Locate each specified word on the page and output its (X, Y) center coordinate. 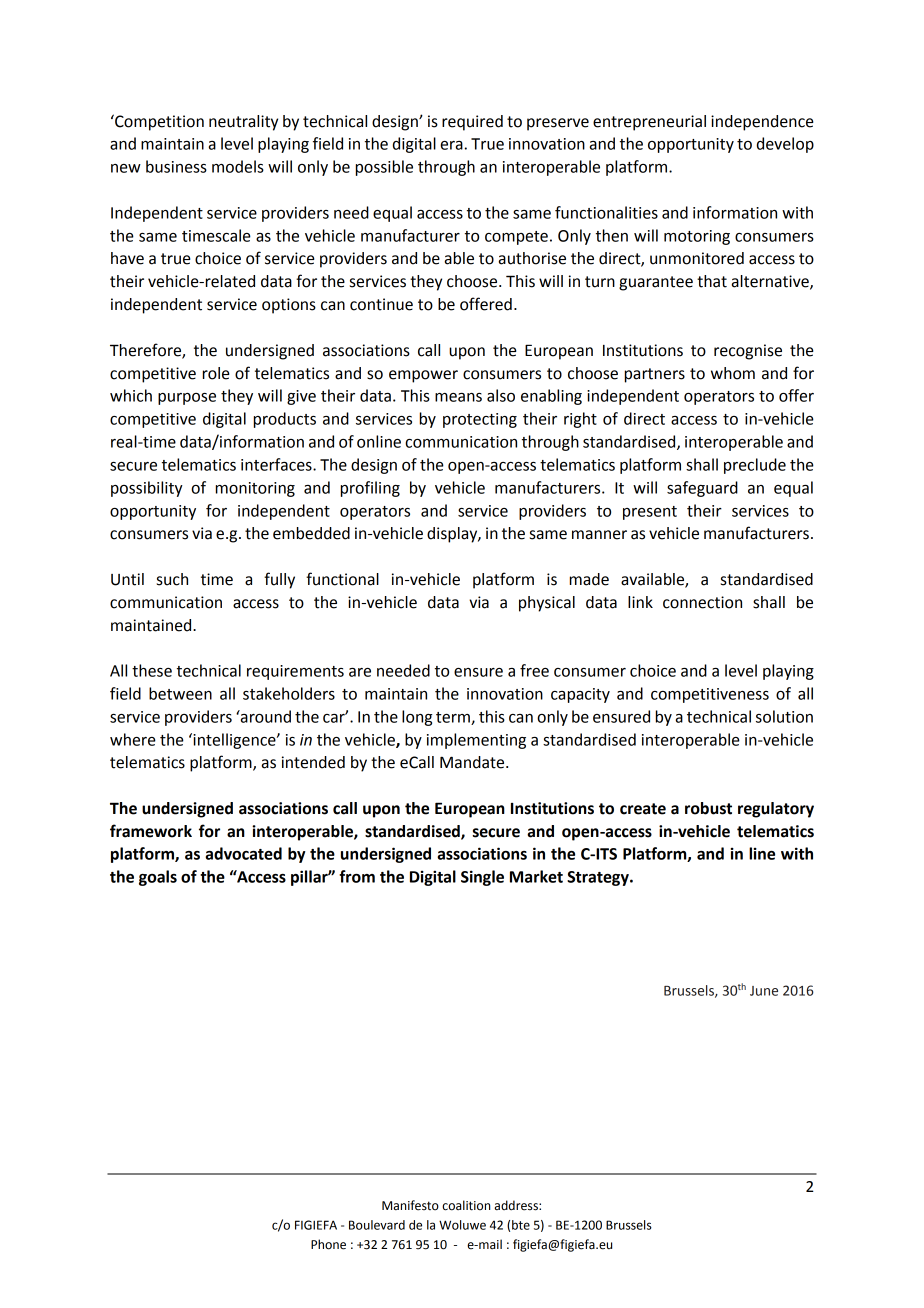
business (176, 166)
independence (762, 123)
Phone (328, 1244)
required (472, 123)
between (180, 693)
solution (784, 716)
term (454, 718)
